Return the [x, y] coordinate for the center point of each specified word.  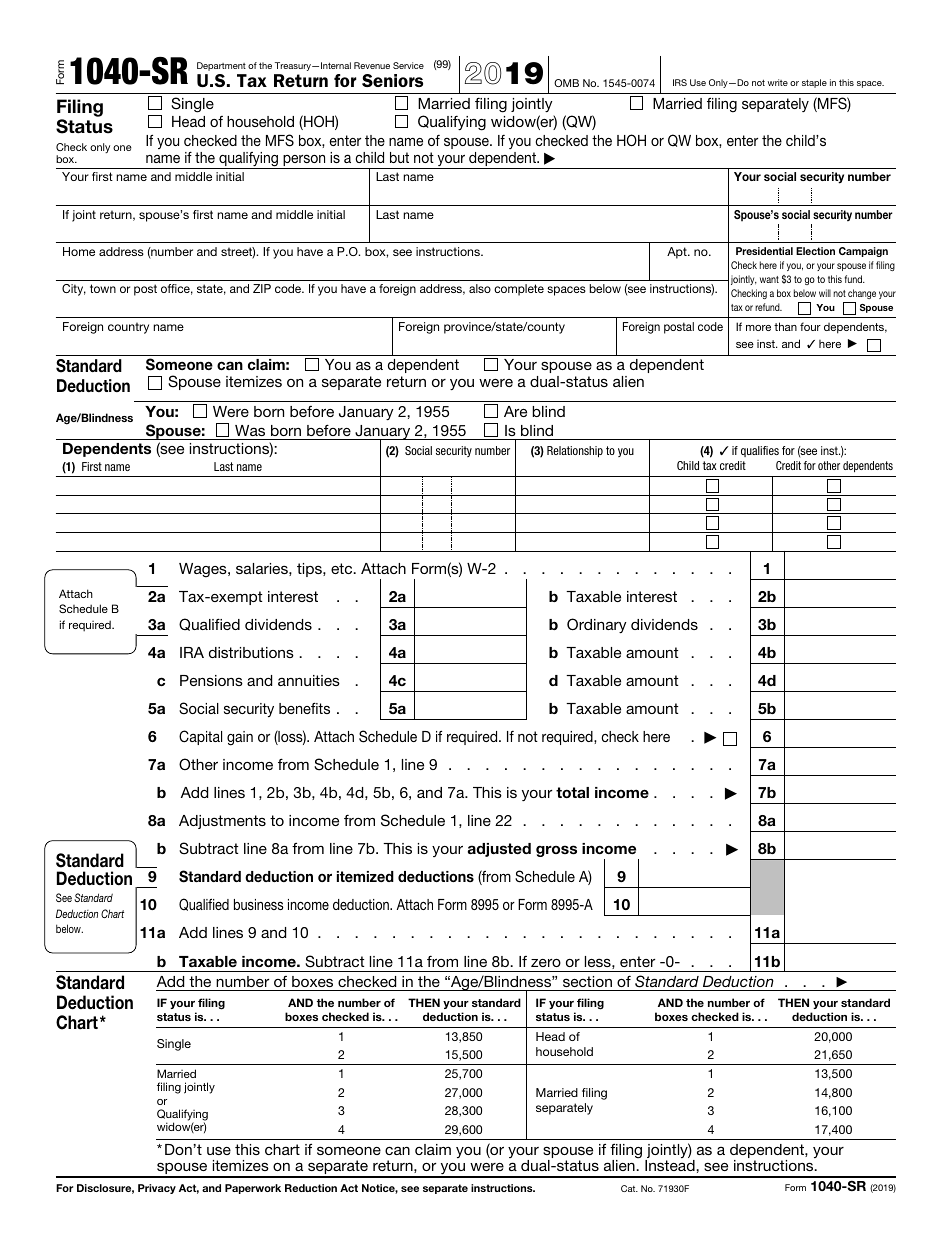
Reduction [311, 1188]
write [778, 82]
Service [408, 65]
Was [250, 430]
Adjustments [222, 822]
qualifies [760, 451]
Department [221, 66]
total [572, 792]
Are [515, 411]
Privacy [157, 1189]
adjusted [499, 850]
